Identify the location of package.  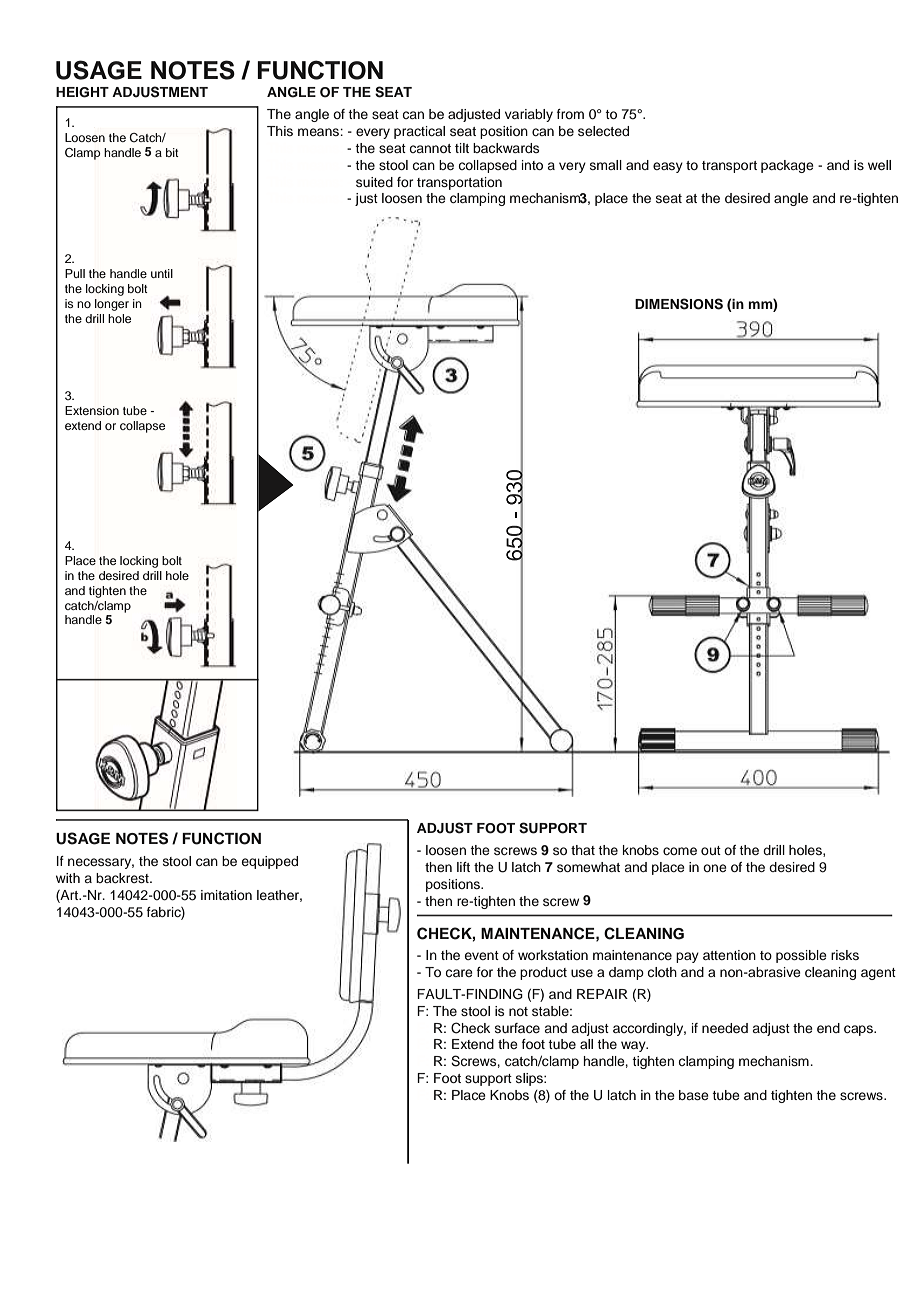
(787, 166).
